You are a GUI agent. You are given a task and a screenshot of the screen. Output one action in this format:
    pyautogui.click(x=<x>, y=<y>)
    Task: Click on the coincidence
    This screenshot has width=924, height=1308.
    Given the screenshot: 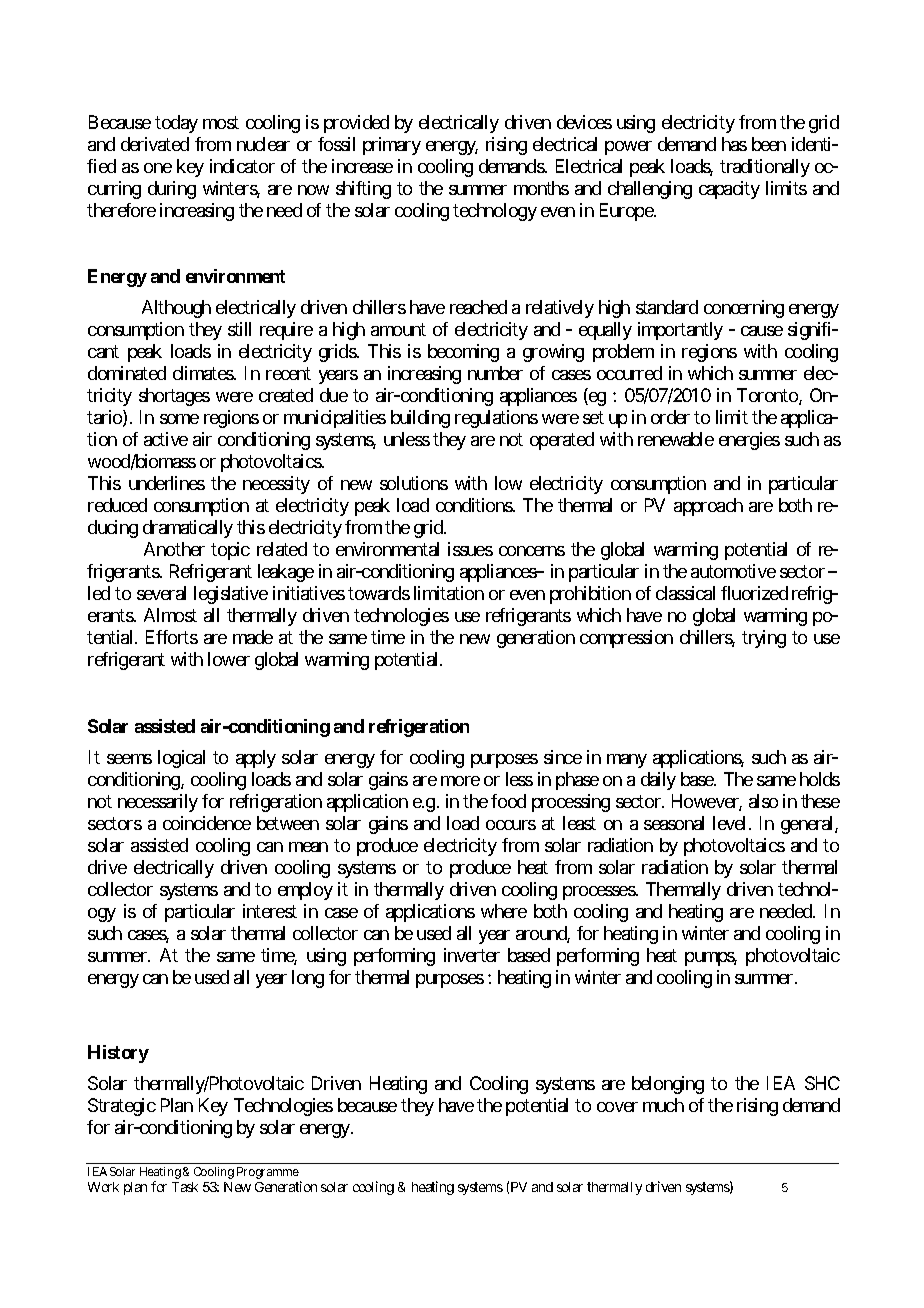 What is the action you would take?
    pyautogui.click(x=207, y=823)
